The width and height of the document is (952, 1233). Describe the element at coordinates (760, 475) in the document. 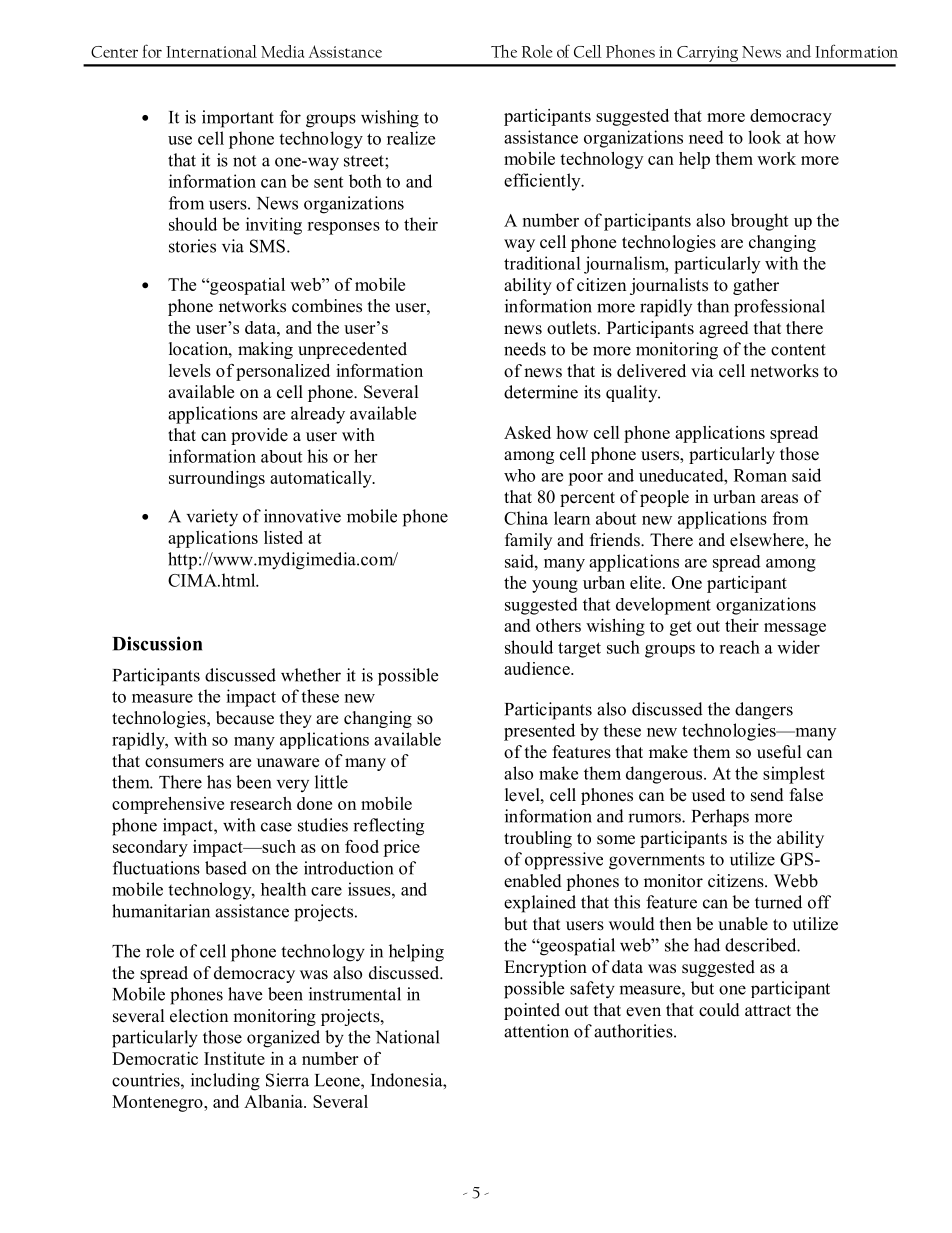

I see `Roman` at that location.
